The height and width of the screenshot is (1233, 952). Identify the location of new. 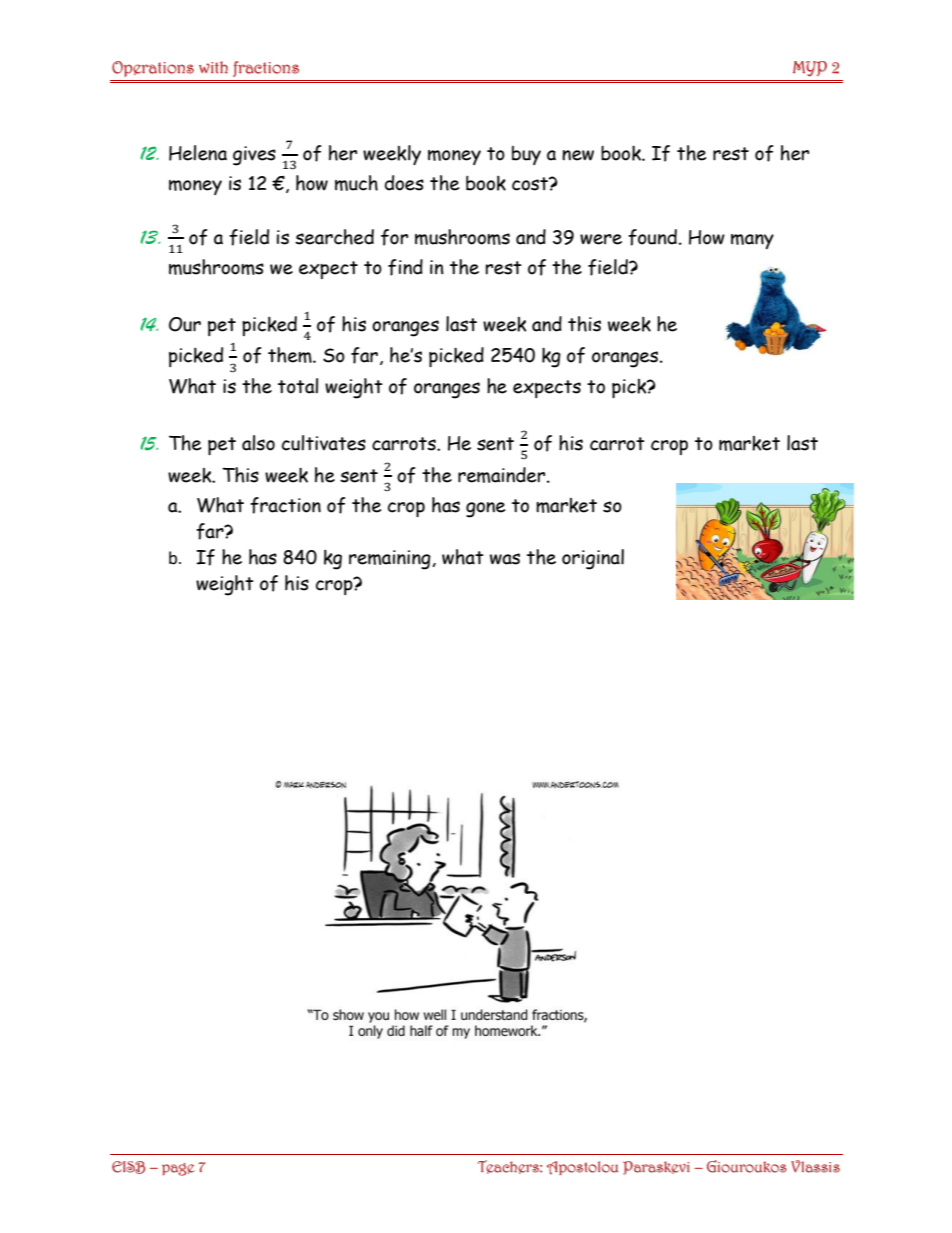
(578, 155).
